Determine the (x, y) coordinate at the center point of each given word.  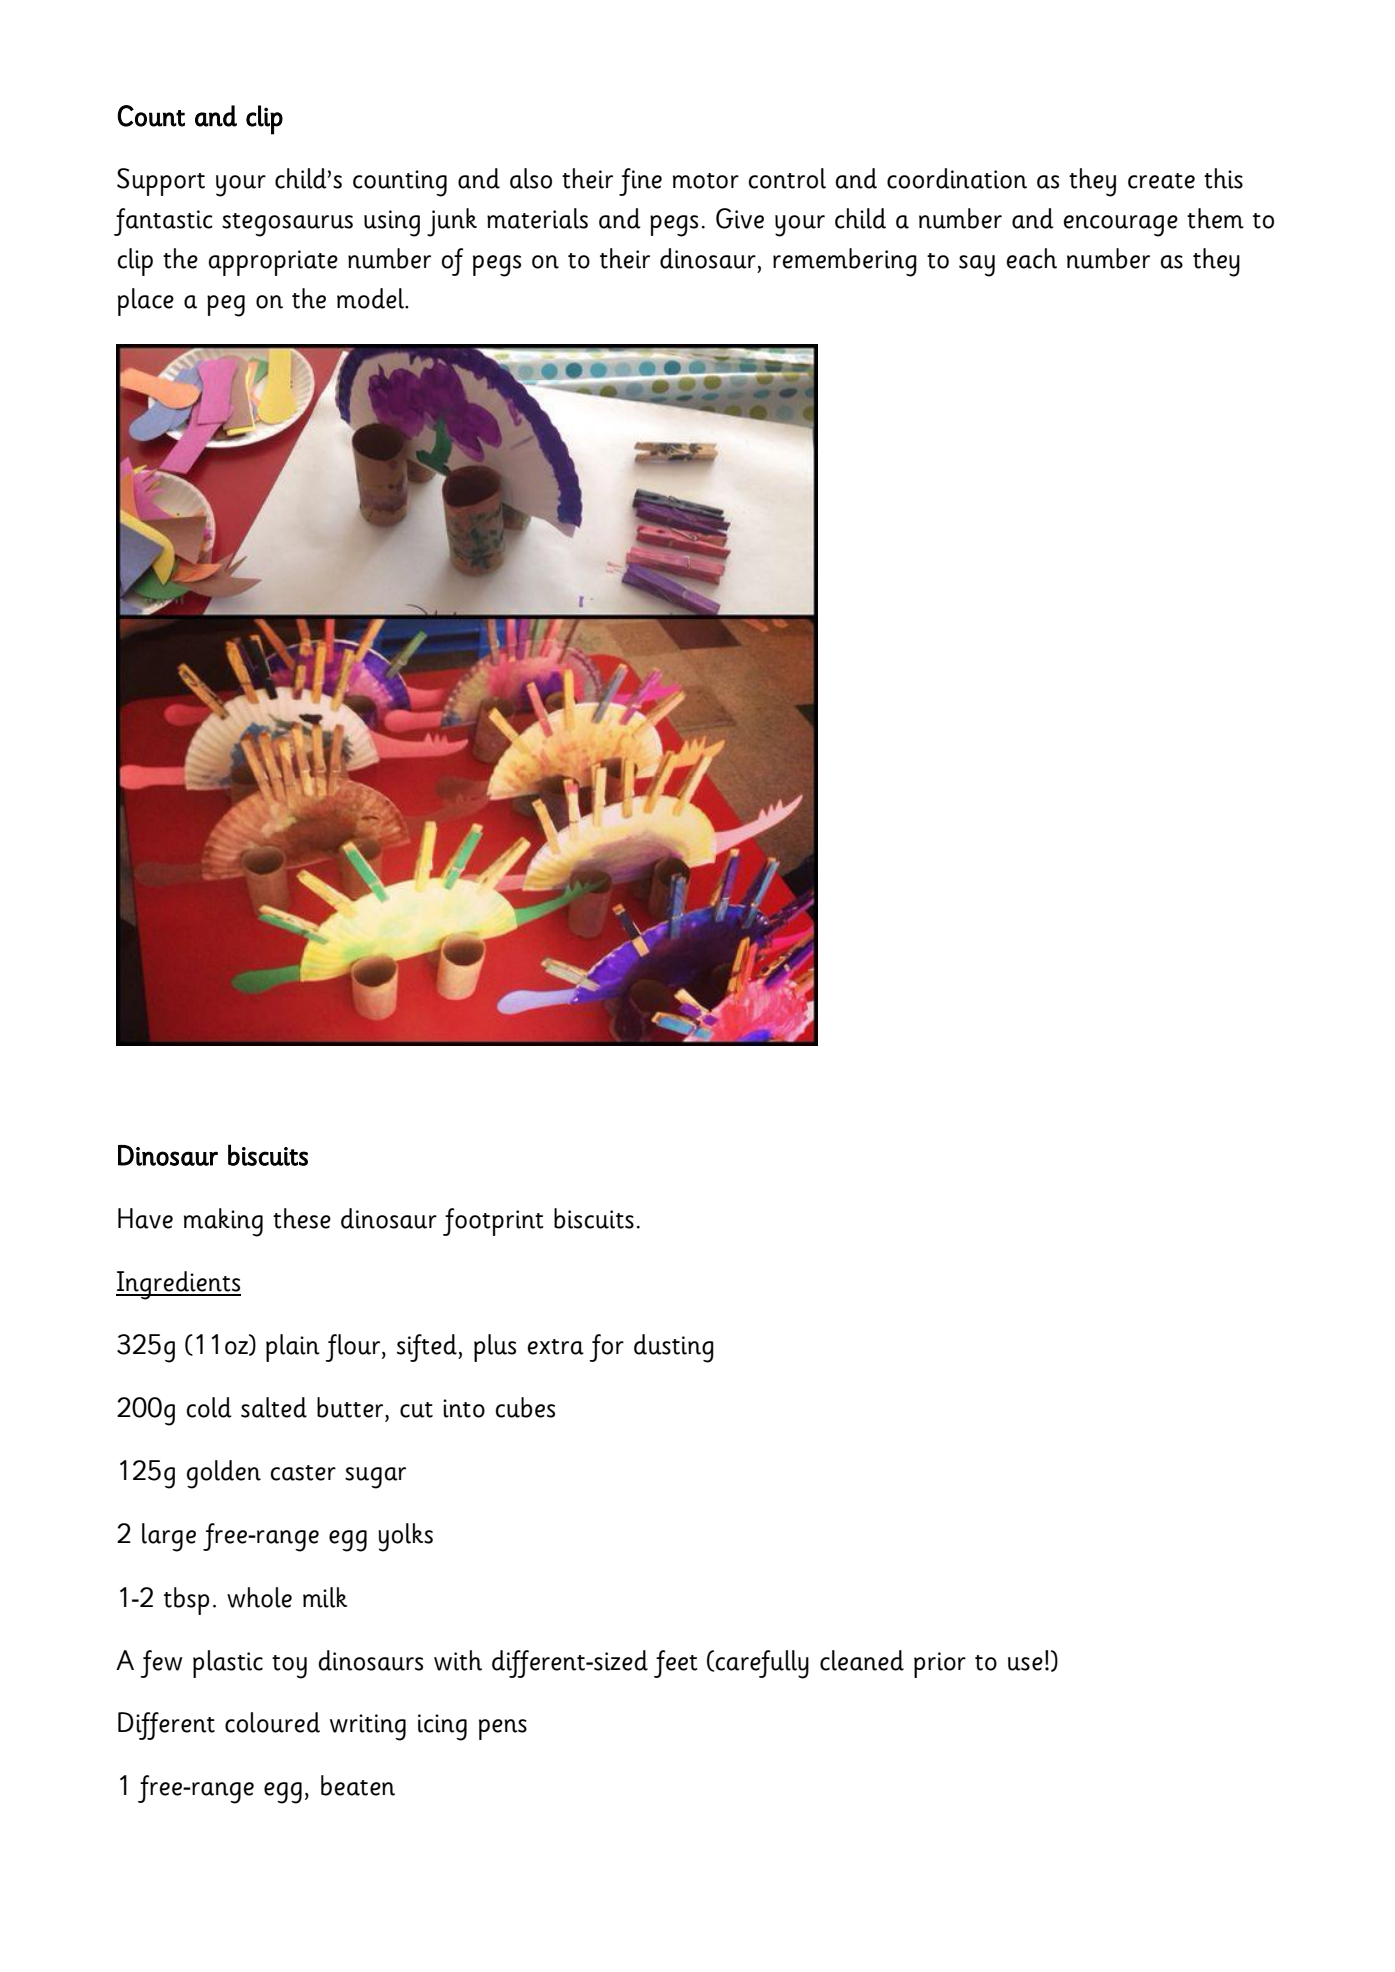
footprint (493, 1222)
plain (293, 1348)
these (302, 1218)
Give (740, 218)
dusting (674, 1348)
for (606, 1348)
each (1032, 258)
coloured (272, 1722)
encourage (1121, 226)
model (371, 298)
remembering (845, 262)
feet (676, 1664)
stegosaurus (287, 225)
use (1025, 1664)
